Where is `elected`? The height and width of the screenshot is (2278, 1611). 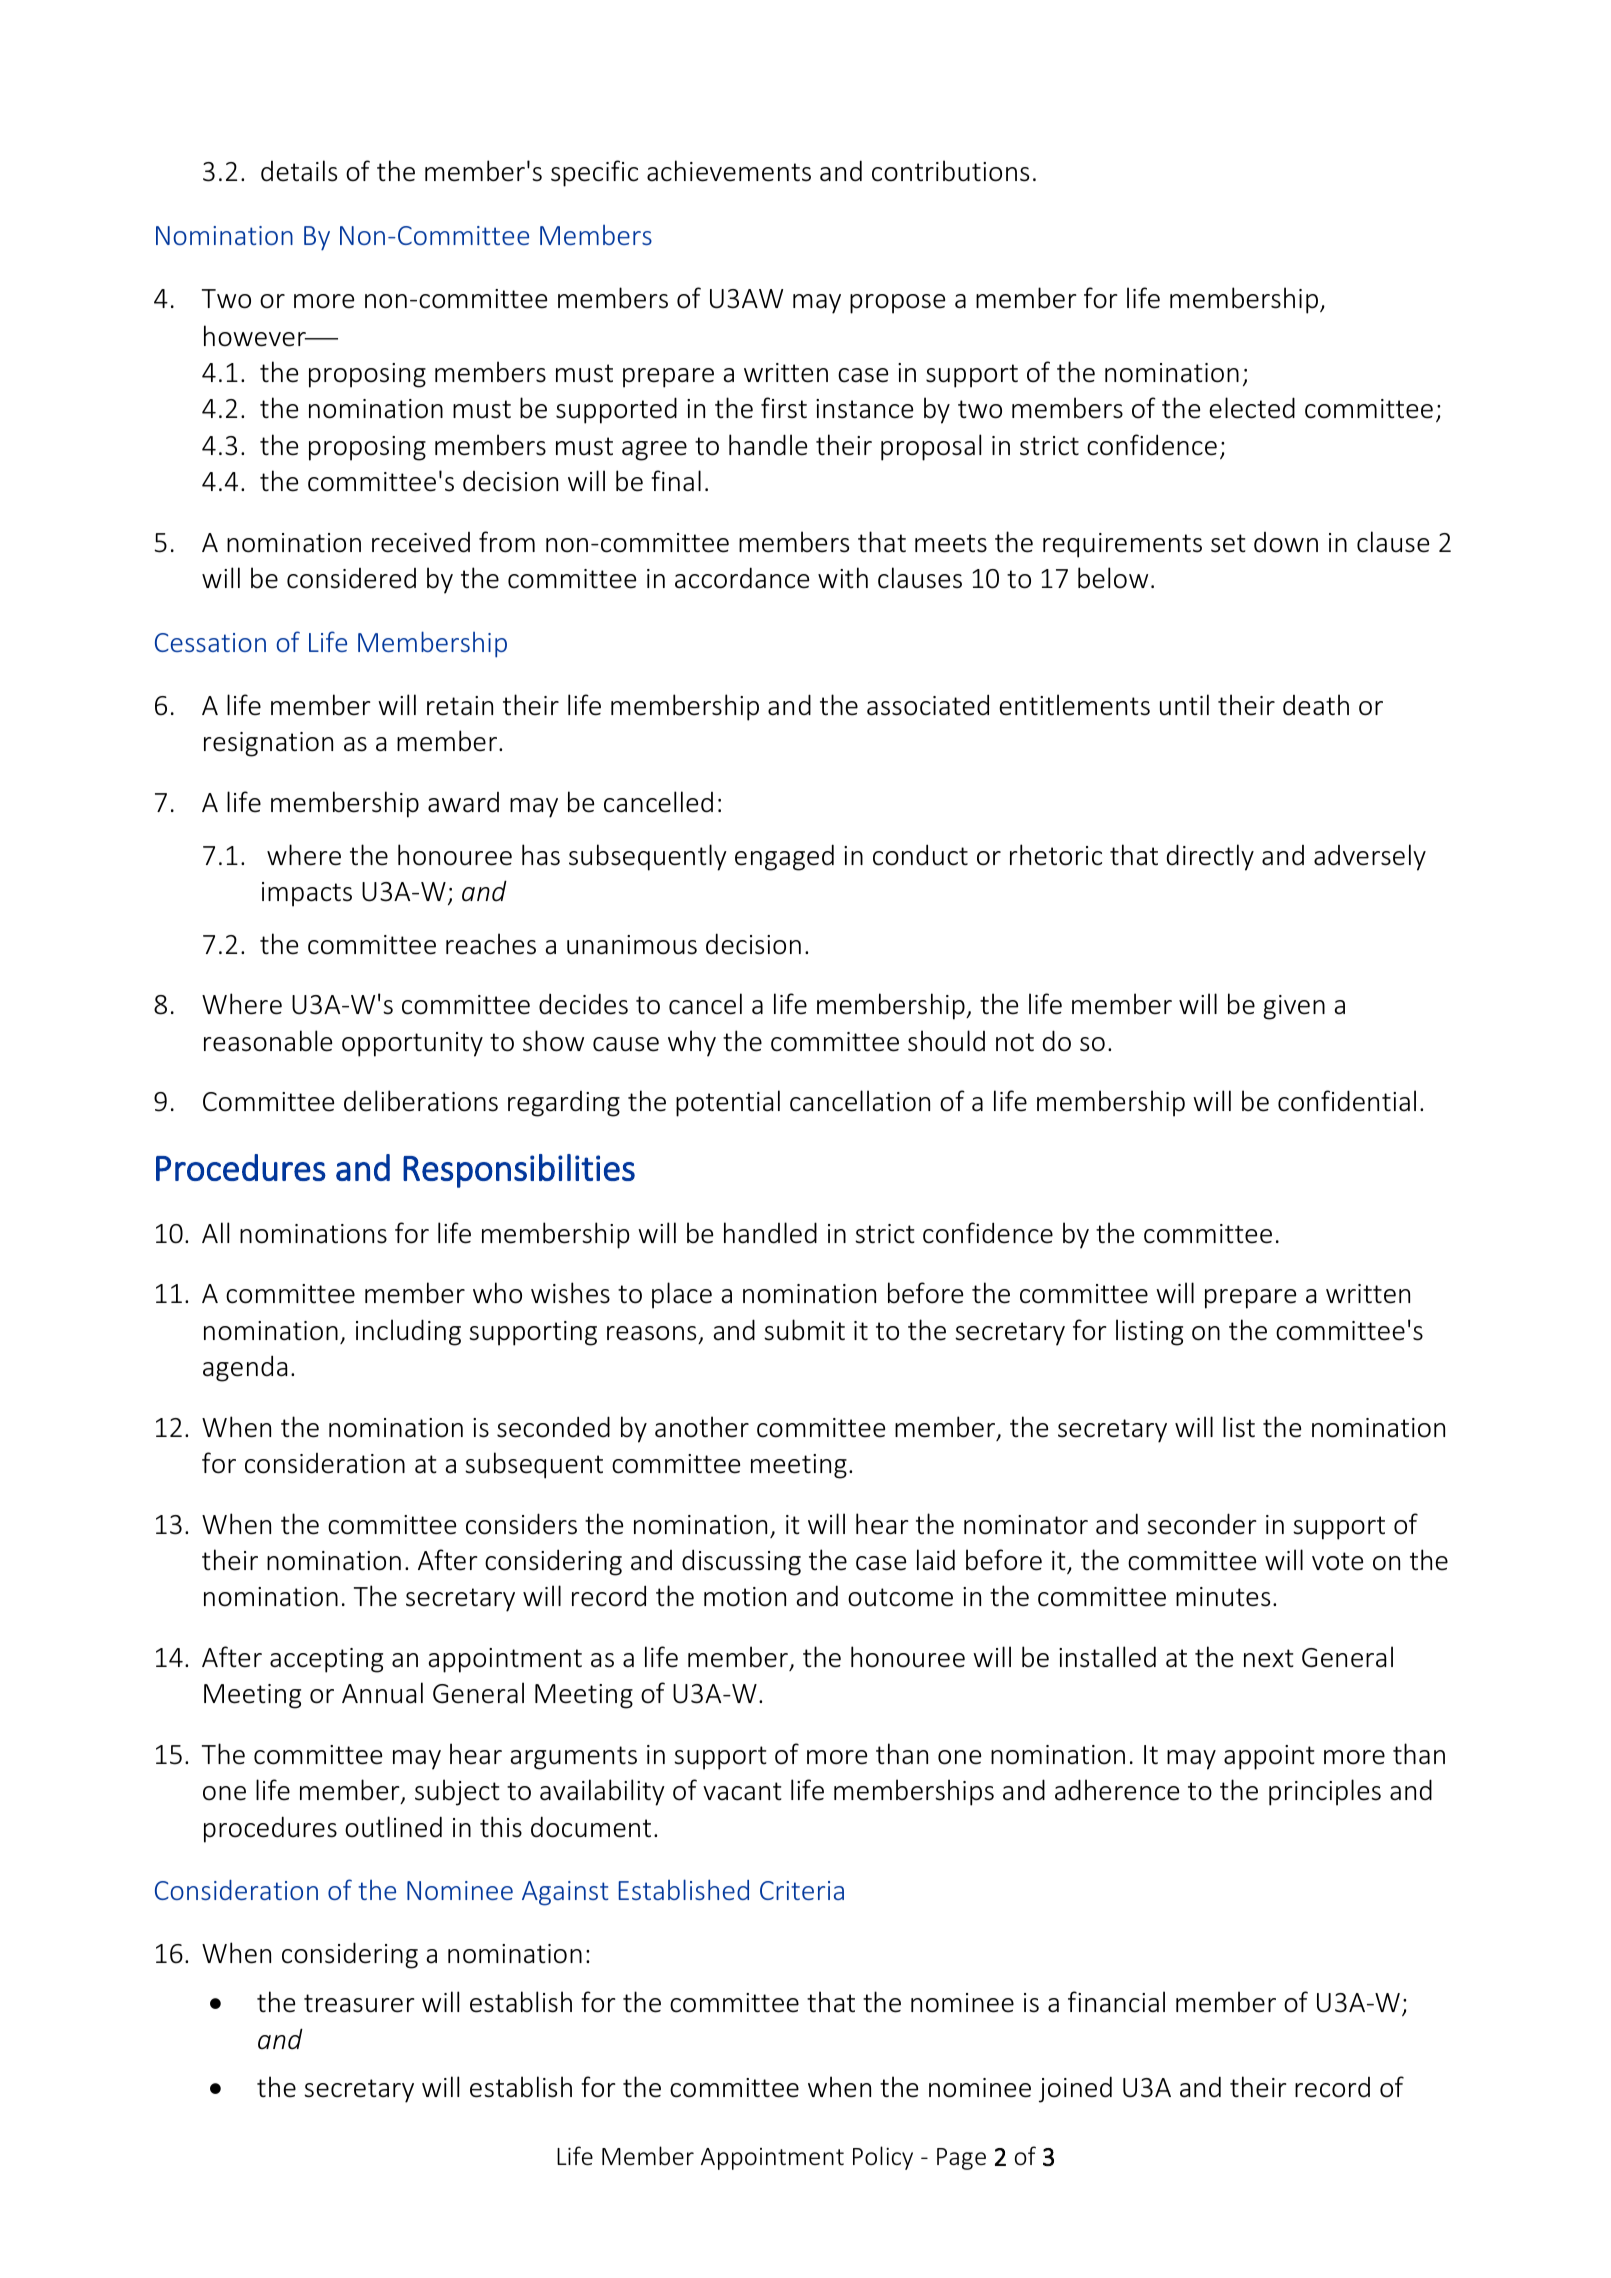 elected is located at coordinates (1252, 408).
